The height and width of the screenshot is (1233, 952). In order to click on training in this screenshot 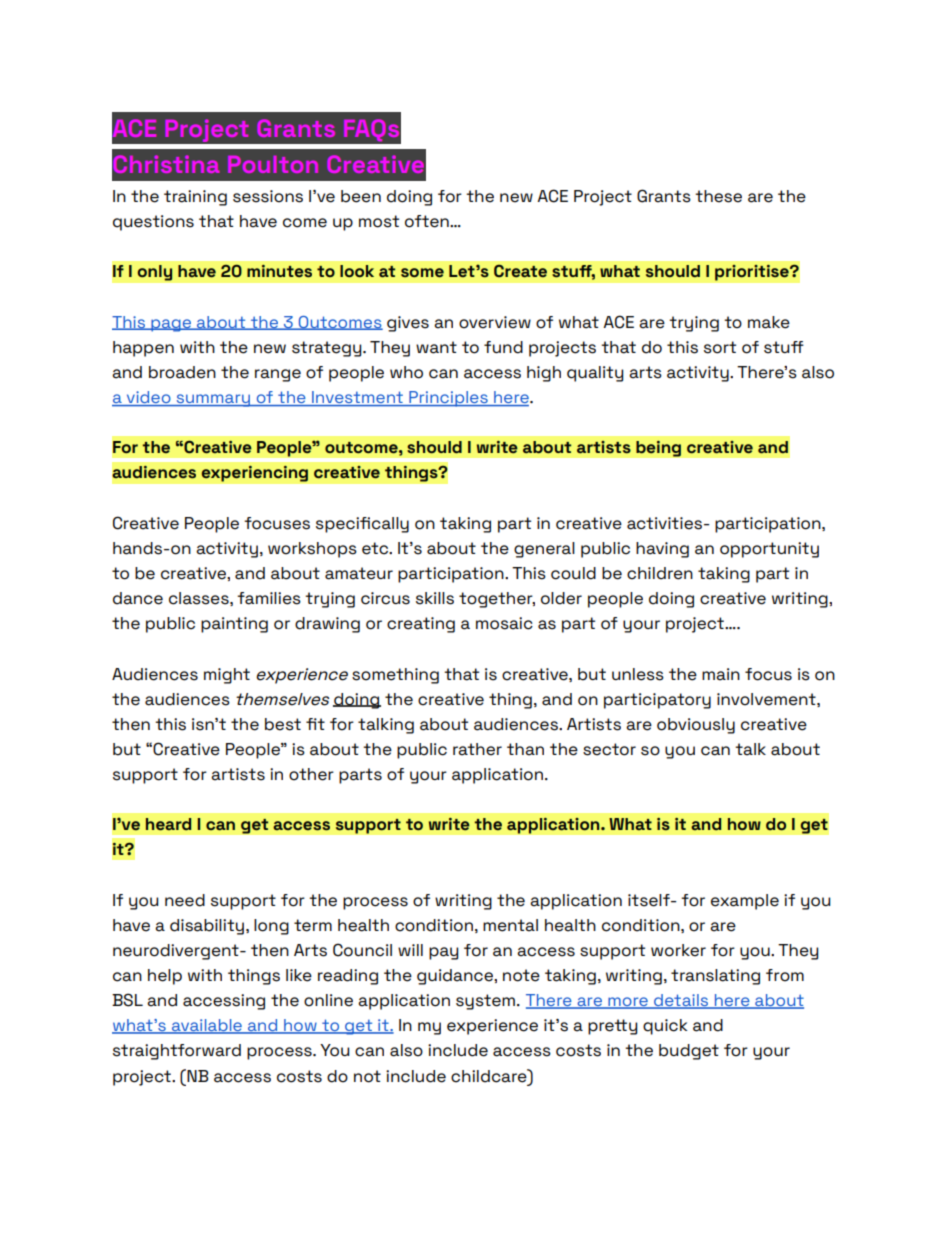, I will do `click(195, 198)`.
